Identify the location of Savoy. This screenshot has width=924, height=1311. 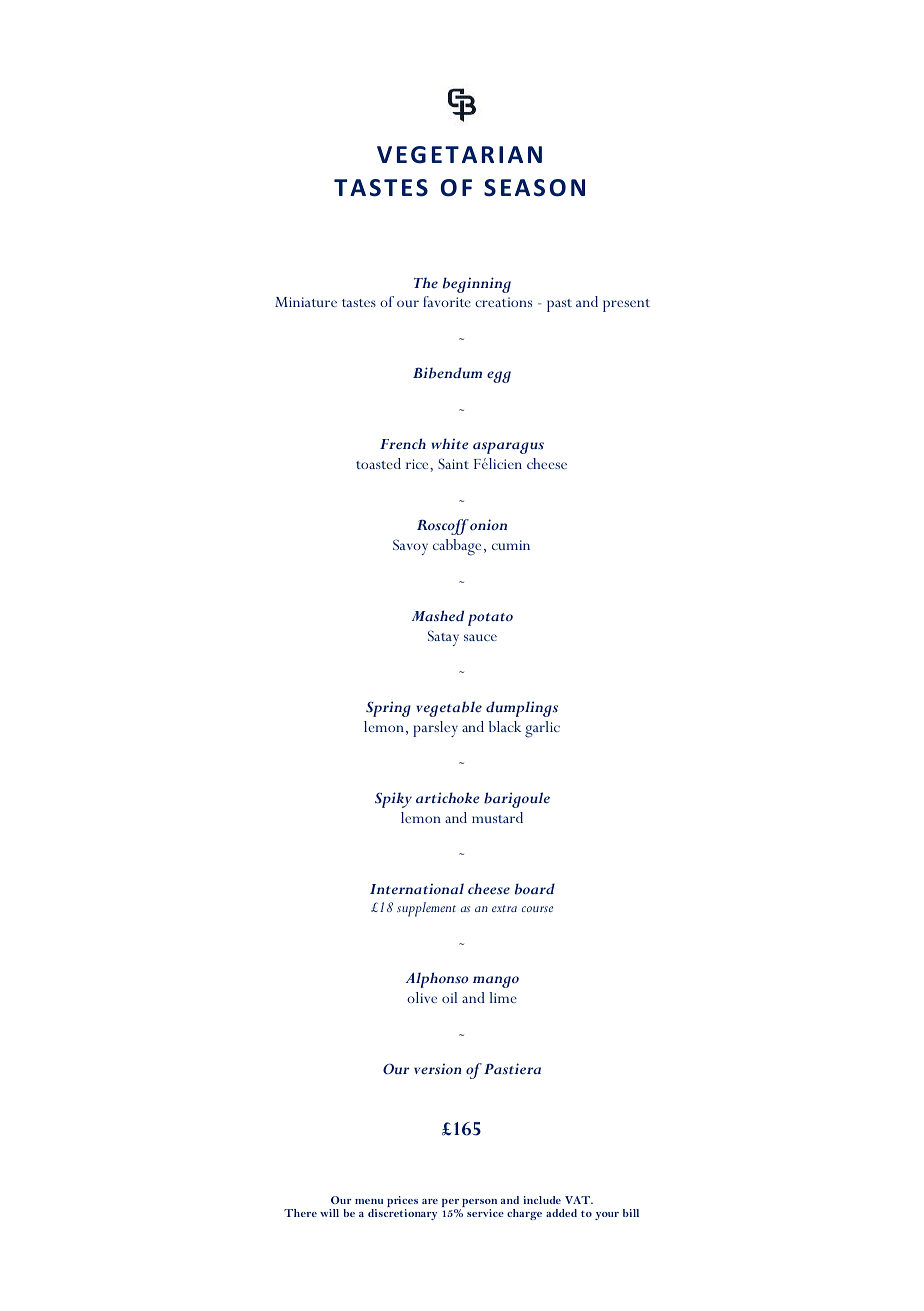
(410, 547).
